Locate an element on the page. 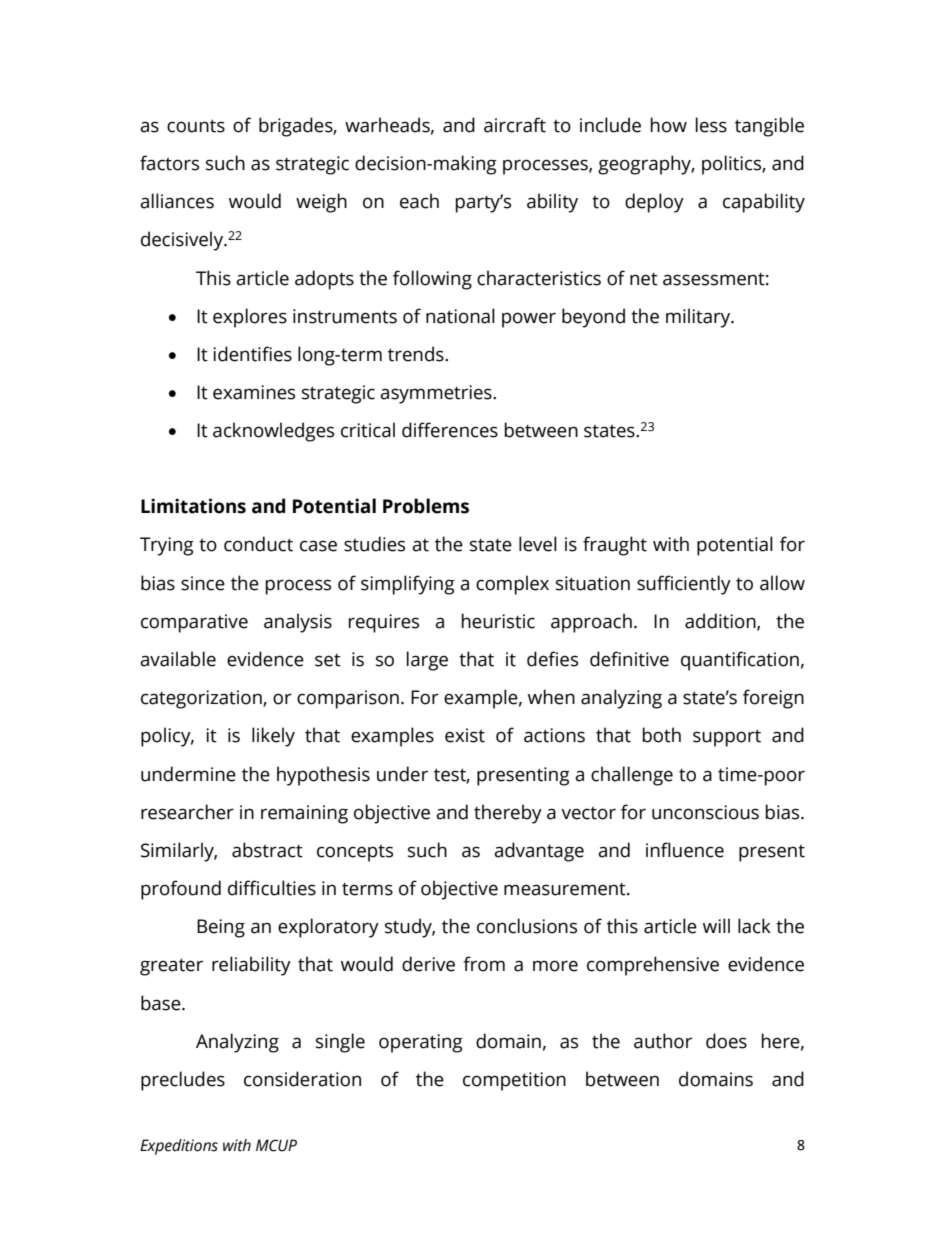 The height and width of the page is (1233, 952). exist is located at coordinates (465, 735).
